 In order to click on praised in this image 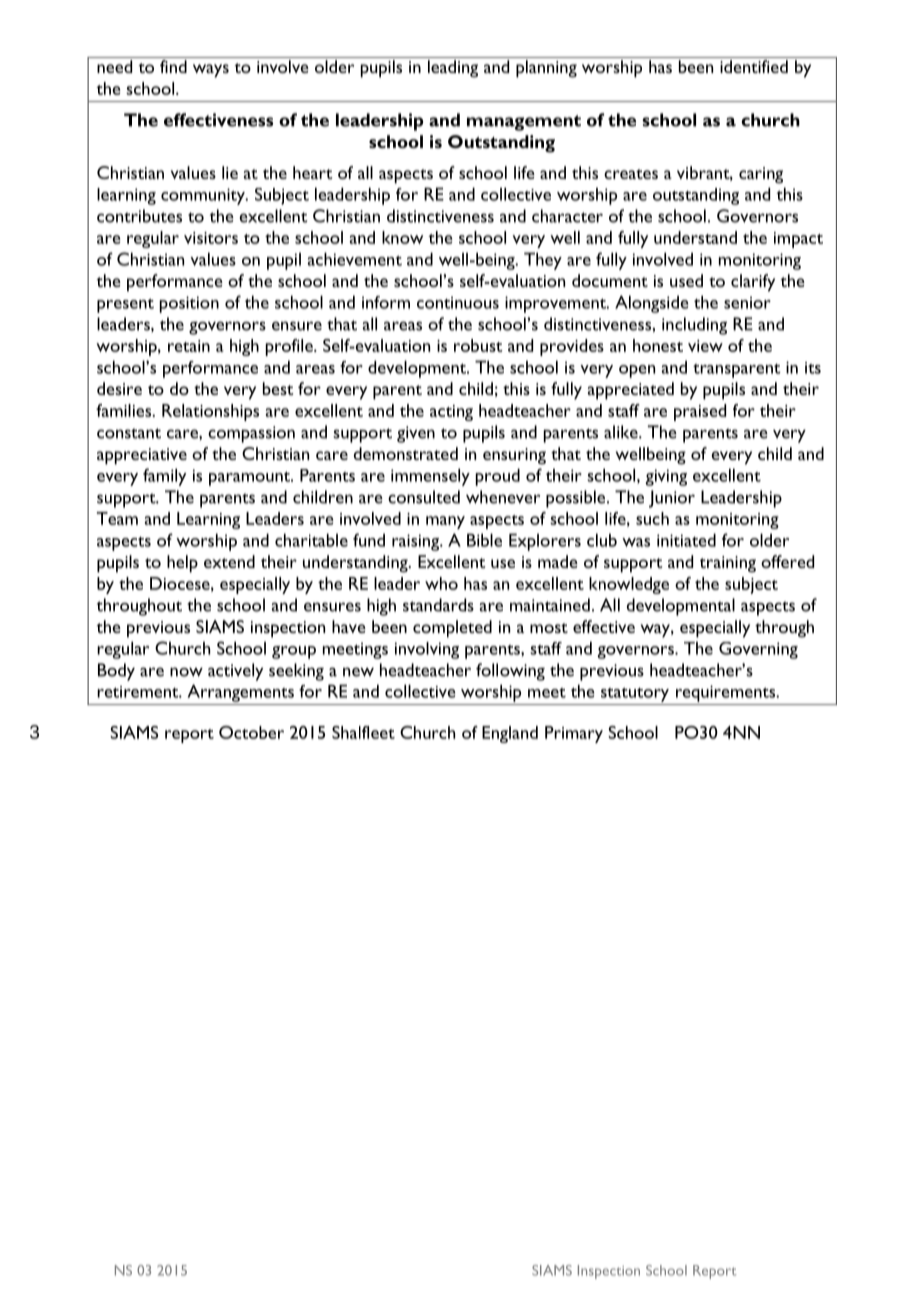, I will do `click(700, 412)`.
